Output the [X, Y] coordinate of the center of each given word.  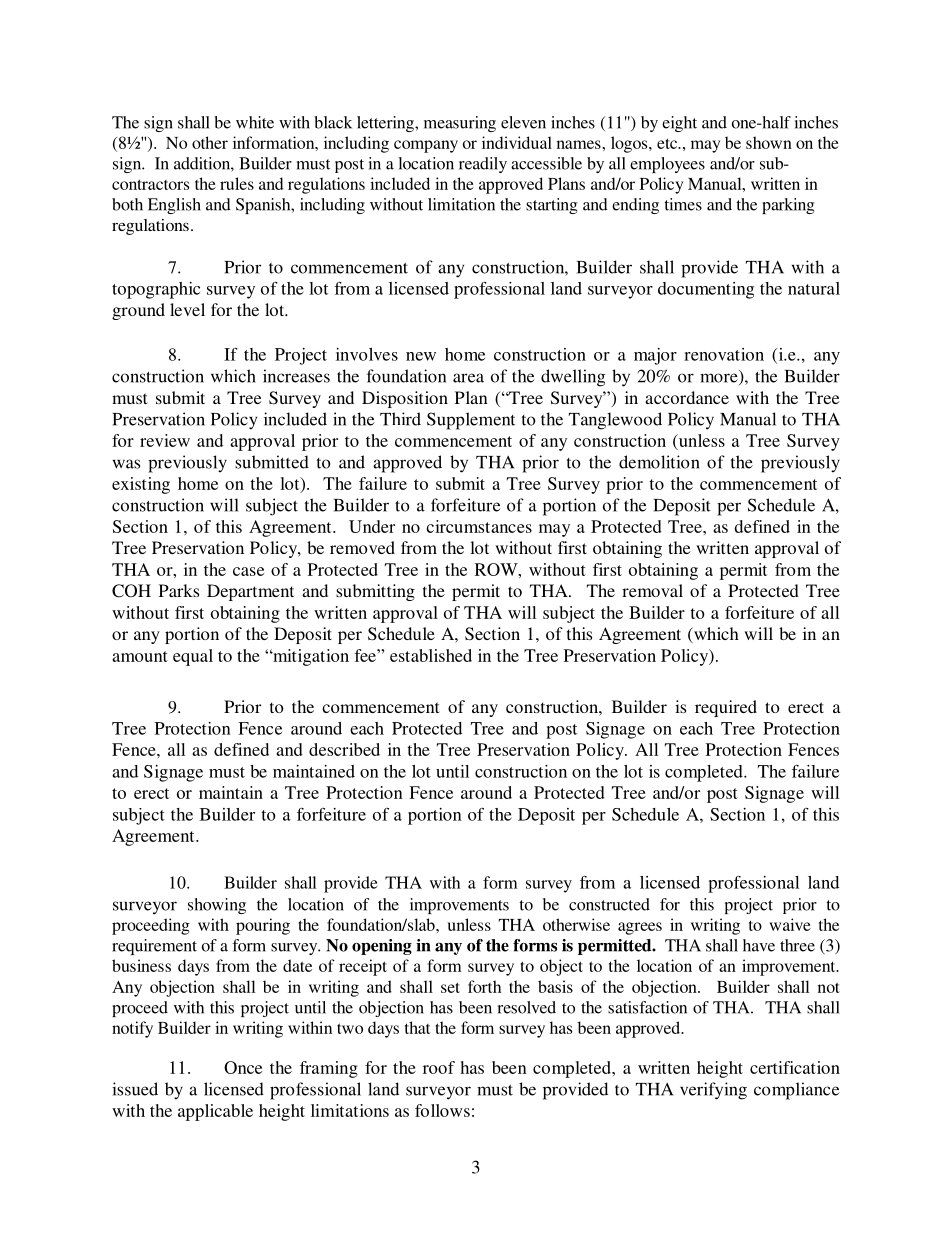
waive [790, 924]
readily [483, 165]
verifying [713, 1091]
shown [769, 142]
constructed [609, 904]
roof [439, 1067]
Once [243, 1067]
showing [217, 906]
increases [296, 376]
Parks [179, 590]
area [468, 378]
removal [652, 590]
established [431, 655]
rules [237, 183]
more [720, 379]
